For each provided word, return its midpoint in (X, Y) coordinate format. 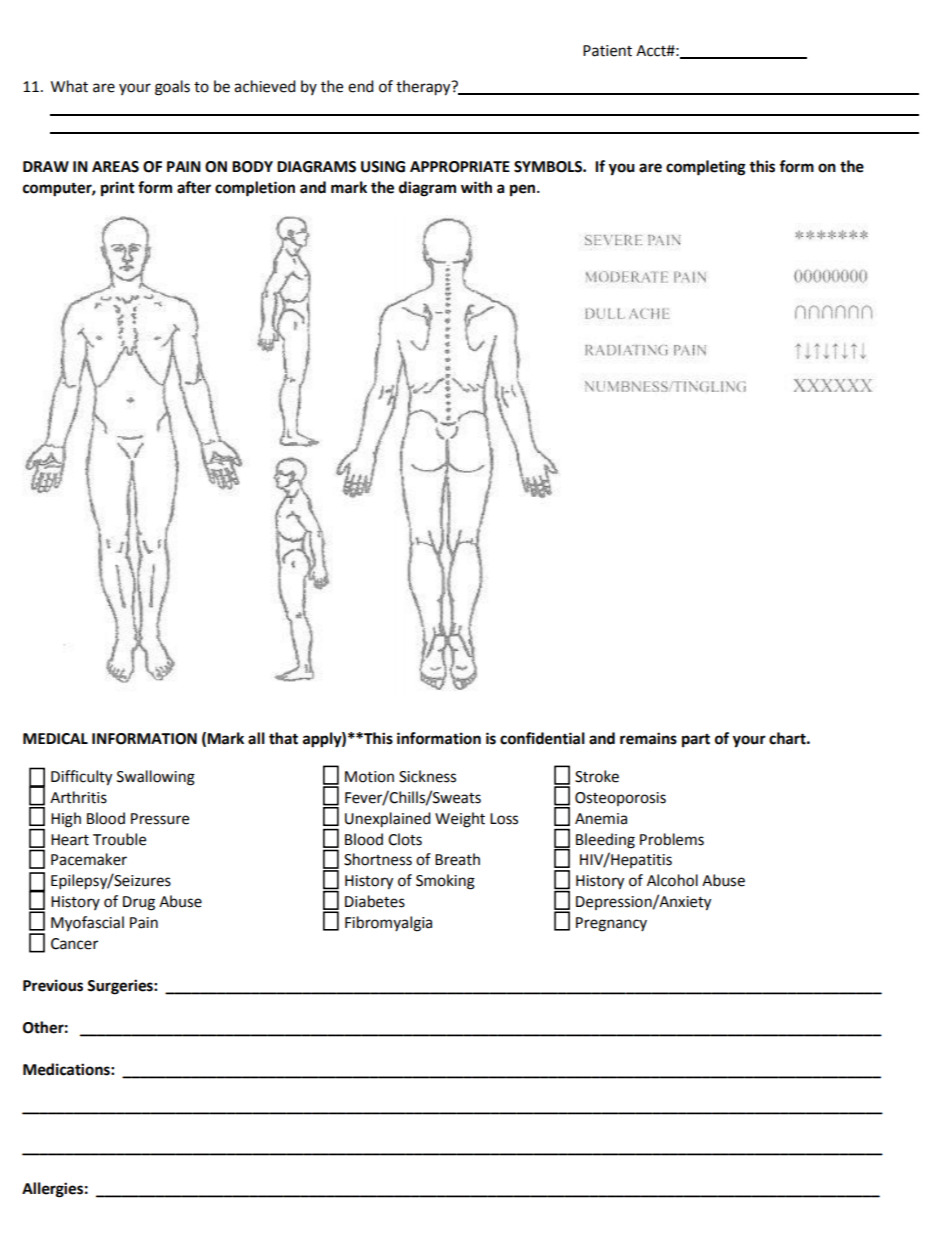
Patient (607, 51)
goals (172, 88)
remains (648, 738)
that (283, 738)
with (476, 187)
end (361, 86)
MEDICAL (55, 739)
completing (706, 168)
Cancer (74, 944)
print (118, 189)
